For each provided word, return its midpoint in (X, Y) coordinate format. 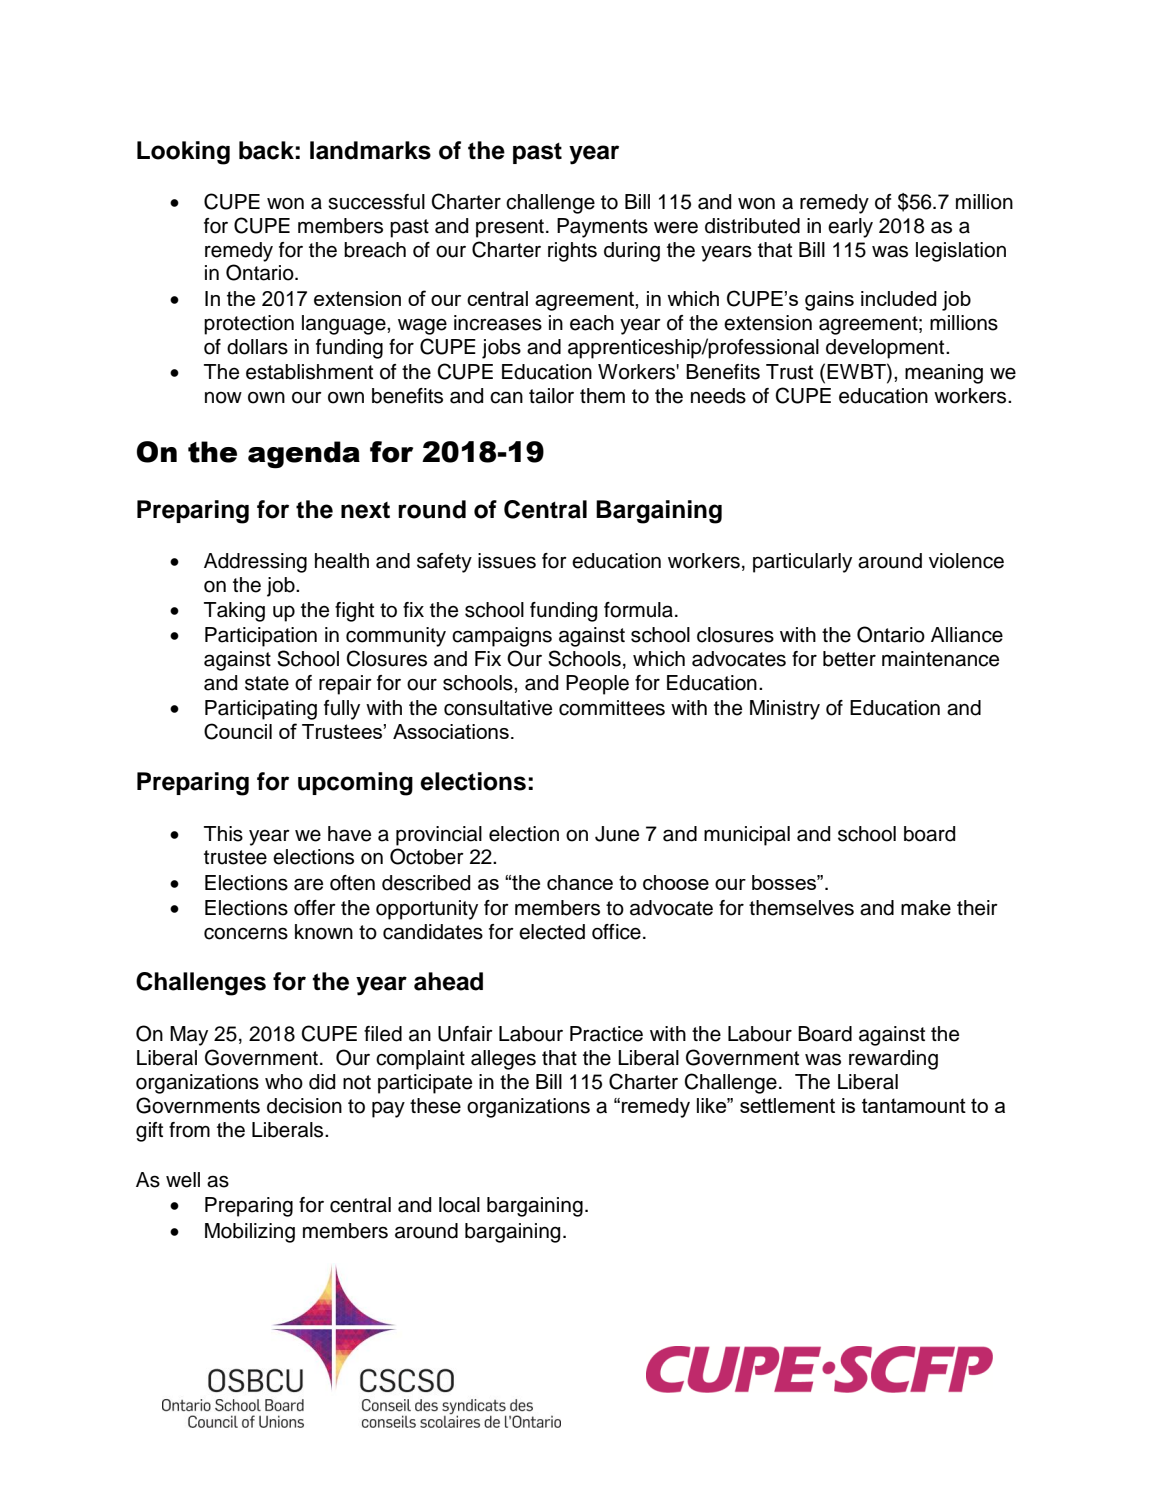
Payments (602, 228)
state (267, 683)
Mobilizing (250, 1233)
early (850, 228)
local (459, 1205)
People (597, 685)
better (849, 659)
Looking (183, 153)
